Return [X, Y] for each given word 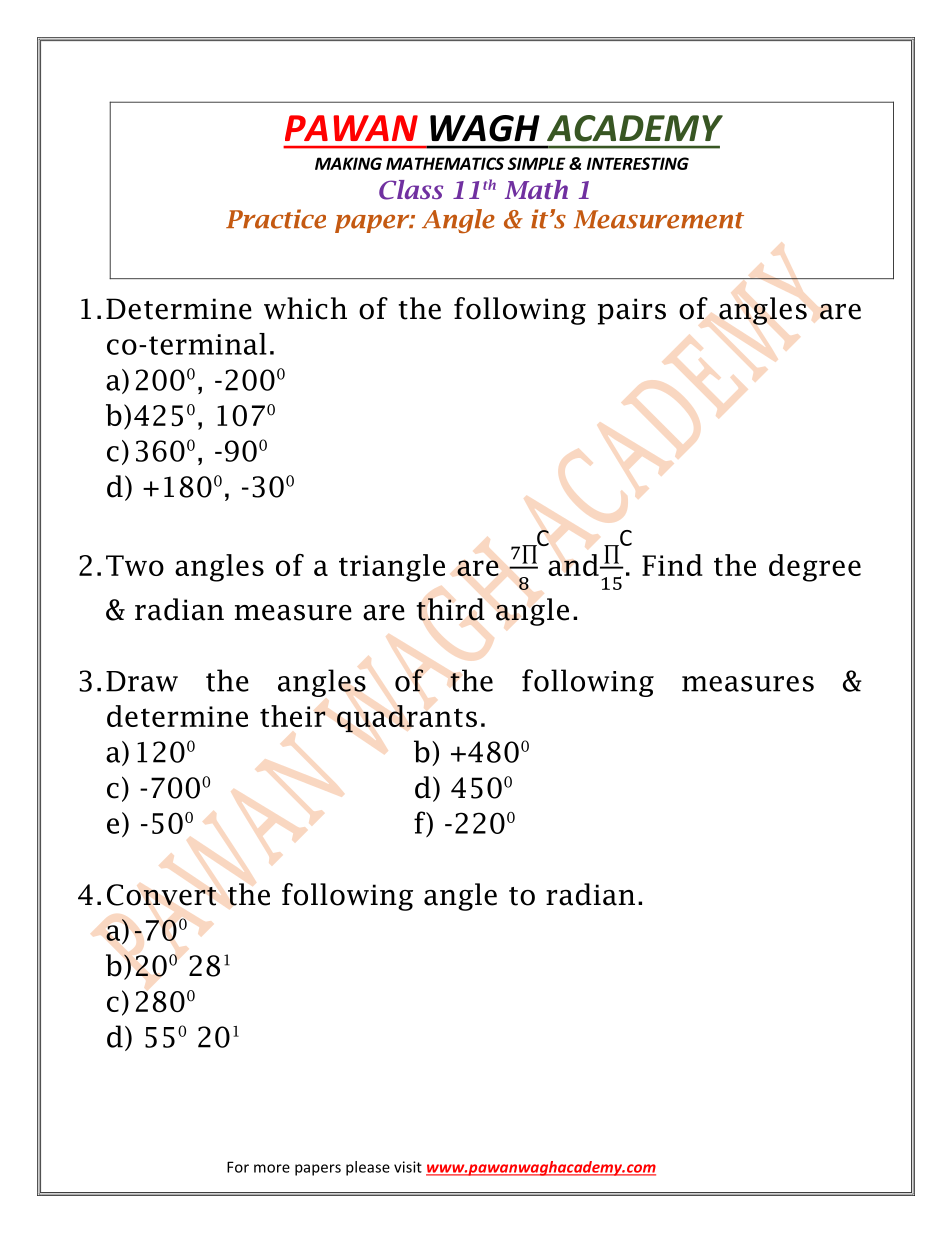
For [238, 1167]
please [368, 1168]
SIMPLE [536, 163]
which [305, 308]
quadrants [407, 719]
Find [672, 565]
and [574, 565]
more [272, 1168]
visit [408, 1167]
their [293, 716]
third [450, 609]
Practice [276, 219]
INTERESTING [638, 163]
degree [815, 568]
